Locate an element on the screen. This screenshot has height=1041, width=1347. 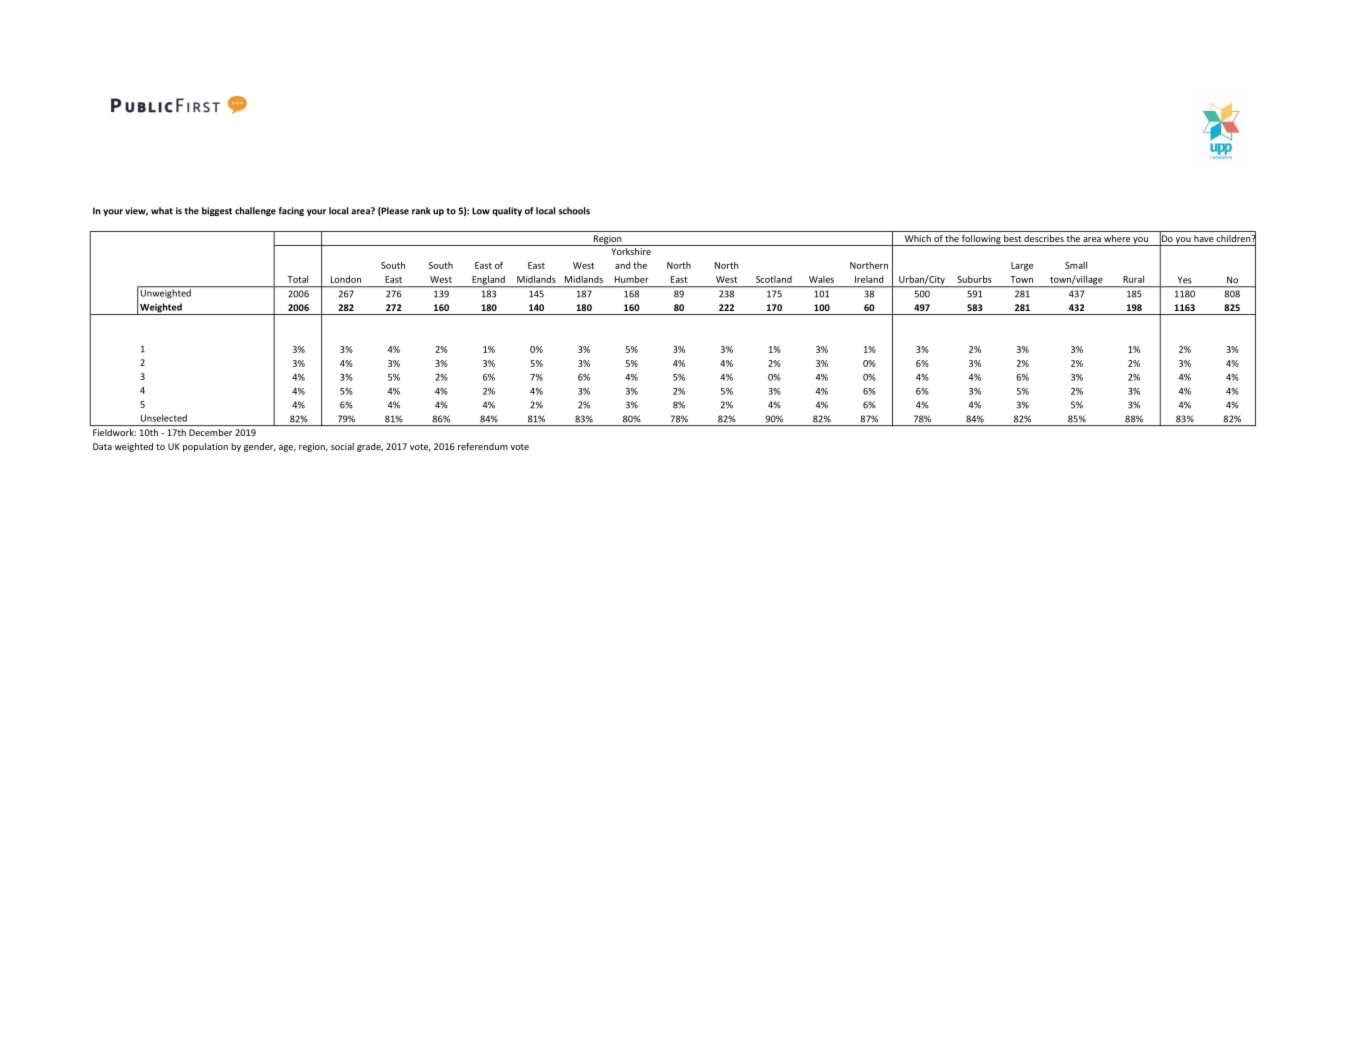
schools is located at coordinates (574, 211).
